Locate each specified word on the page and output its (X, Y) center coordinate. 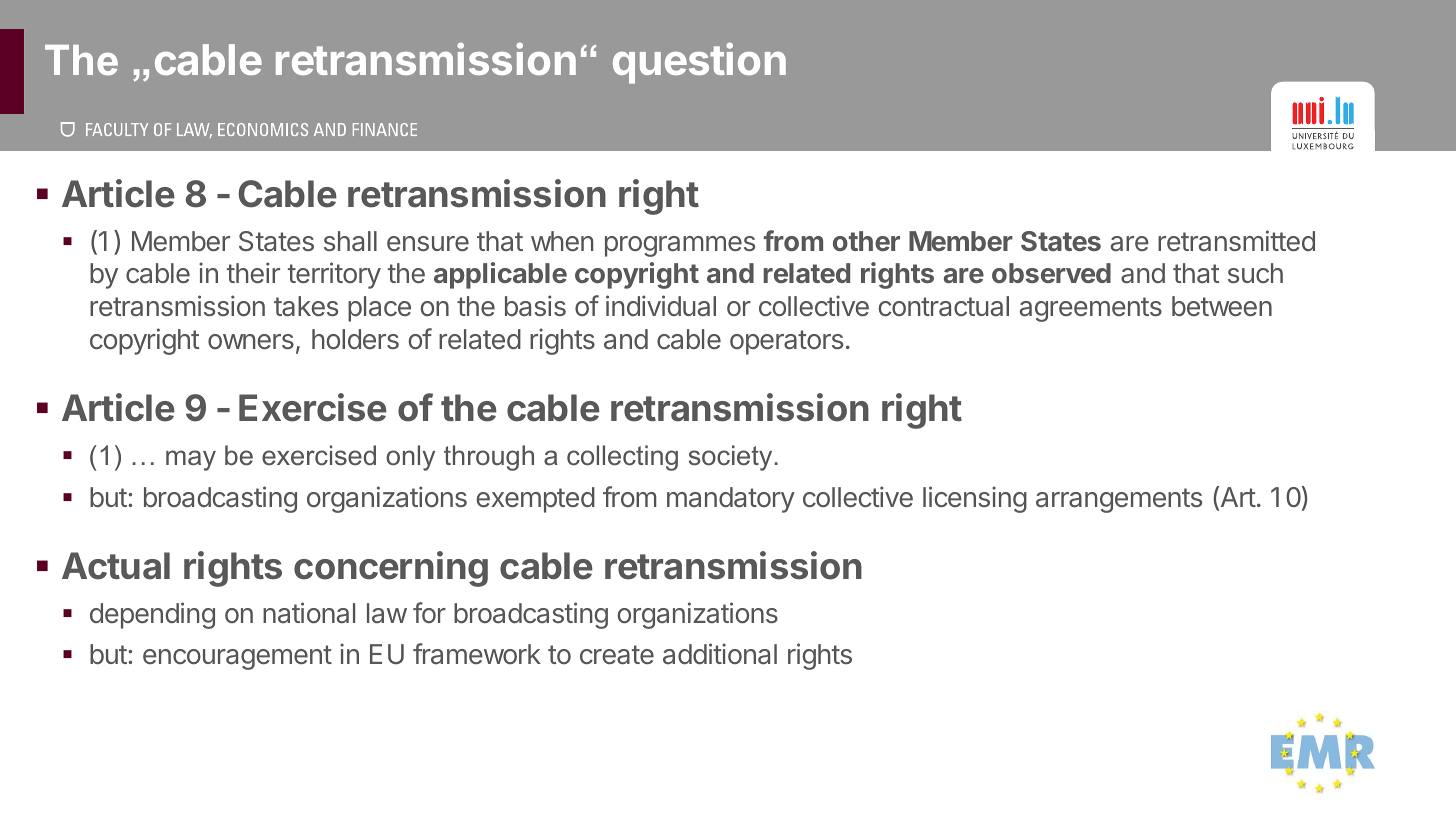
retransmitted (1236, 241)
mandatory (731, 500)
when (562, 241)
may (191, 460)
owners (251, 341)
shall (350, 241)
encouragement (237, 657)
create (617, 655)
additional (720, 654)
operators (786, 342)
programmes (680, 246)
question (699, 63)
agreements (1091, 309)
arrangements (1119, 500)
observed (1051, 273)
